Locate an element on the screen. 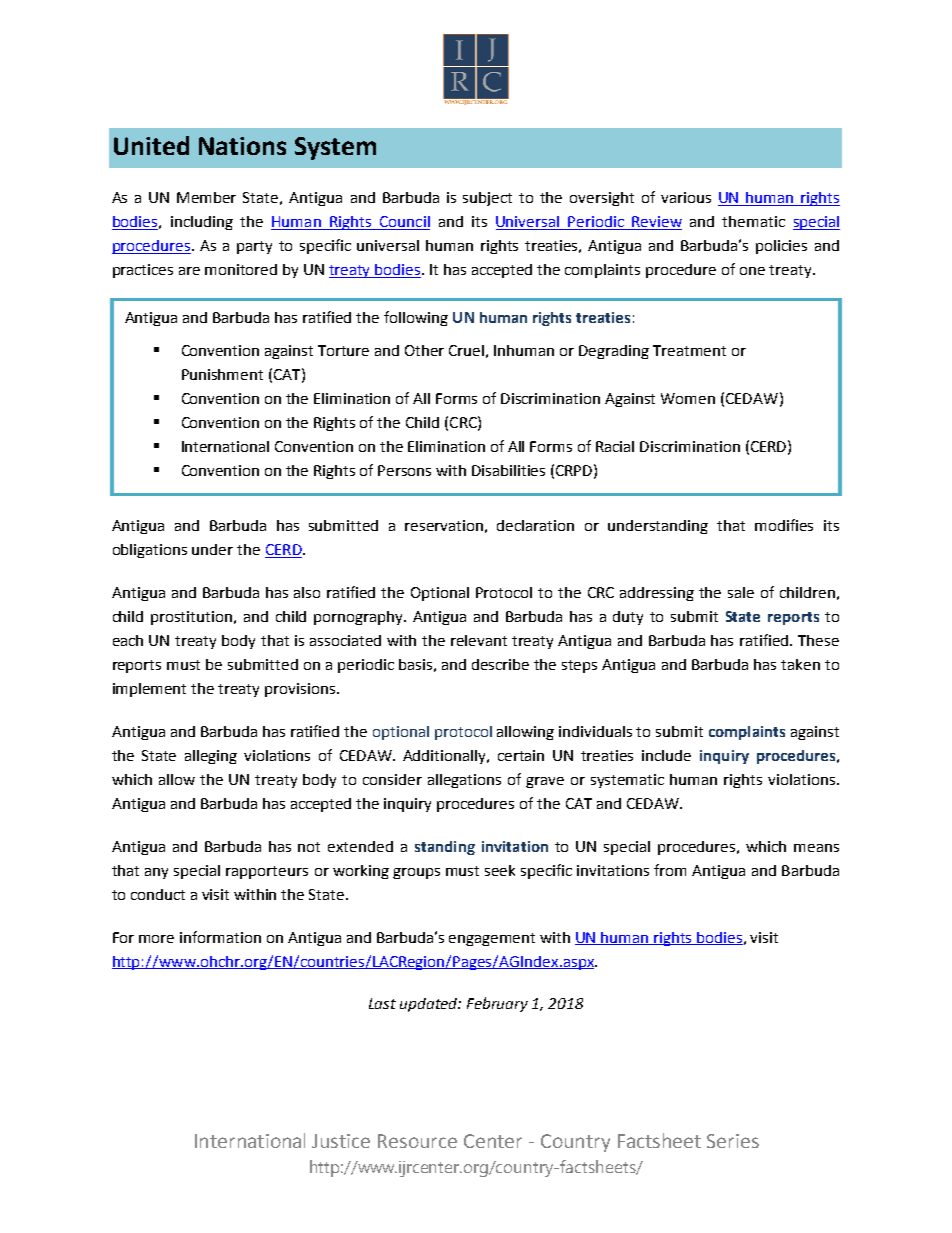 The image size is (952, 1233). modifies is located at coordinates (784, 525).
